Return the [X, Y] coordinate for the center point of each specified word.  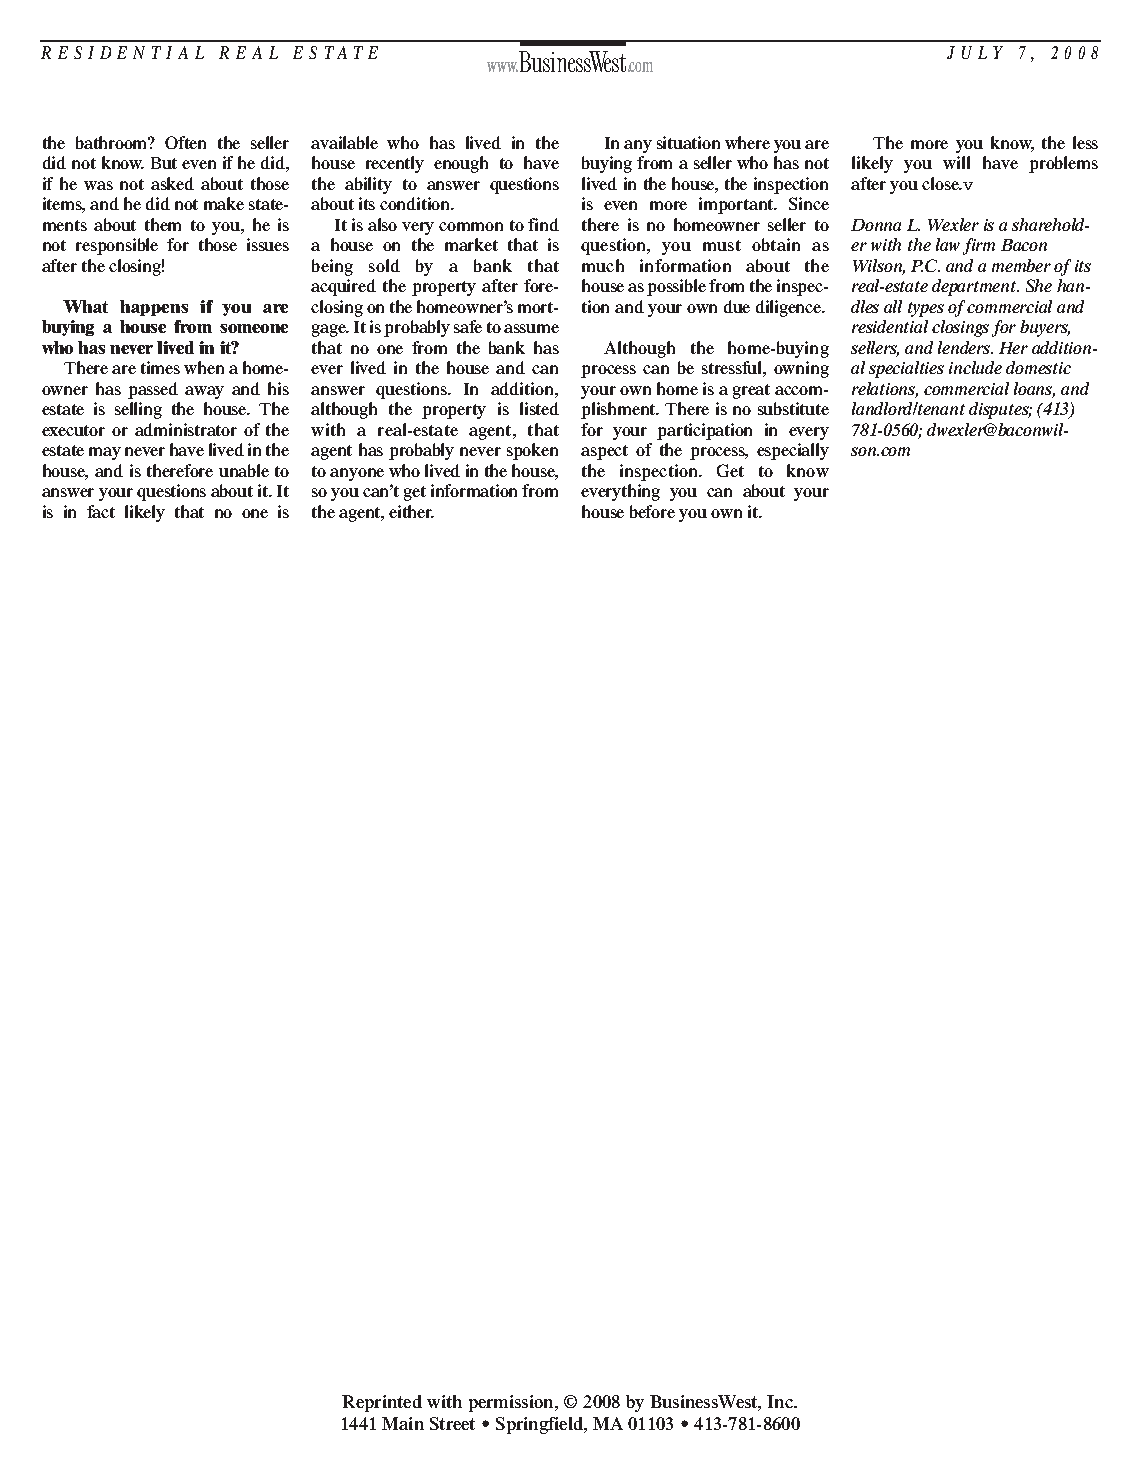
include [975, 367]
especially [793, 451]
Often [185, 142]
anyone [357, 474]
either [411, 511]
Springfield [541, 1425]
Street [452, 1423]
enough [461, 164]
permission [512, 1403]
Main [403, 1423]
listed [539, 408]
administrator [186, 429]
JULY [975, 52]
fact [101, 511]
